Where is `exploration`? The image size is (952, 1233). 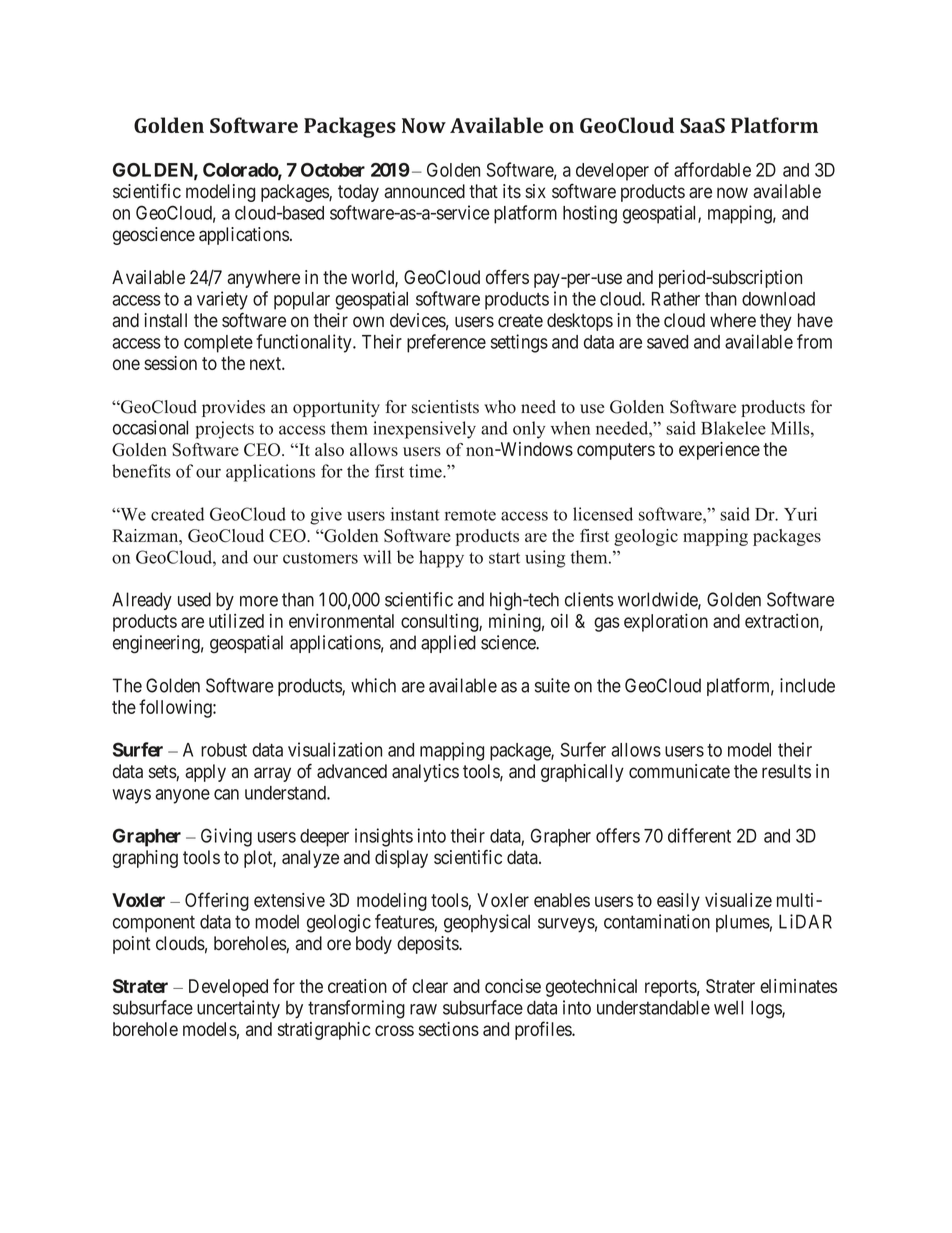 exploration is located at coordinates (666, 622).
